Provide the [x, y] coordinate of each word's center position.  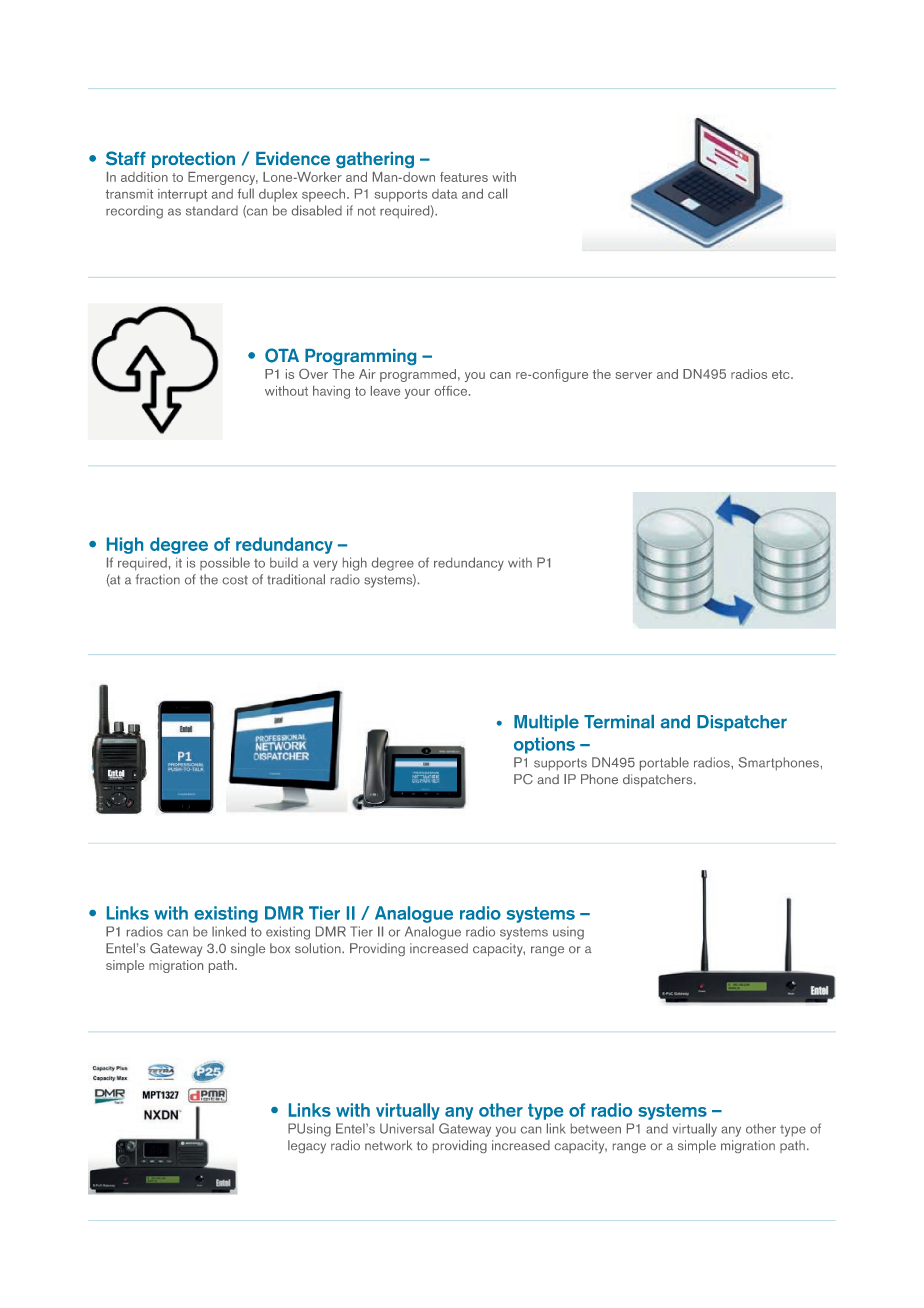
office [452, 391]
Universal [407, 1128]
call [497, 193]
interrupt [182, 195]
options [544, 745]
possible [225, 563]
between [596, 1128]
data [444, 194]
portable [664, 764]
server [633, 375]
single [248, 949]
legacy [307, 1147]
